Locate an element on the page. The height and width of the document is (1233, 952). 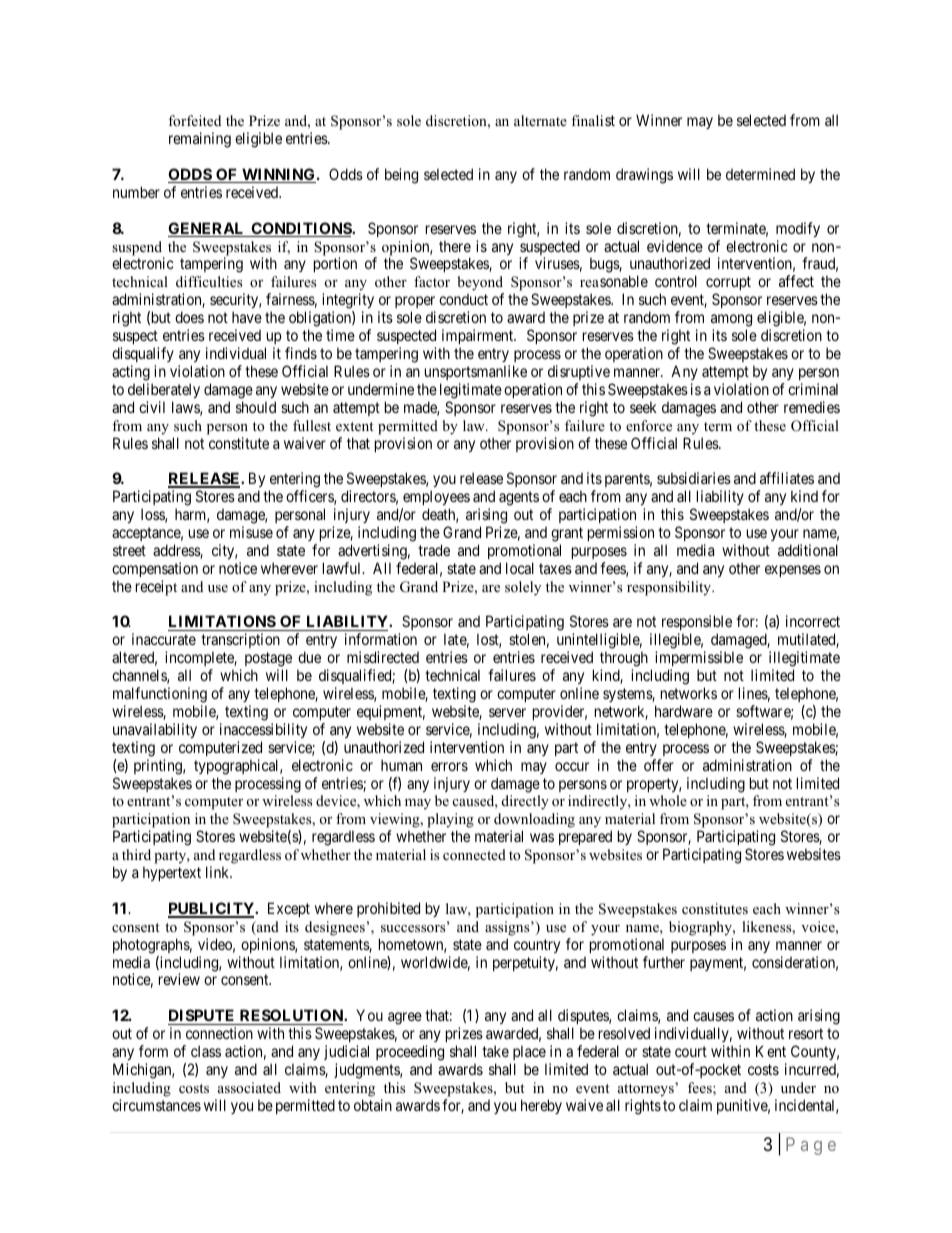
being is located at coordinates (401, 176).
